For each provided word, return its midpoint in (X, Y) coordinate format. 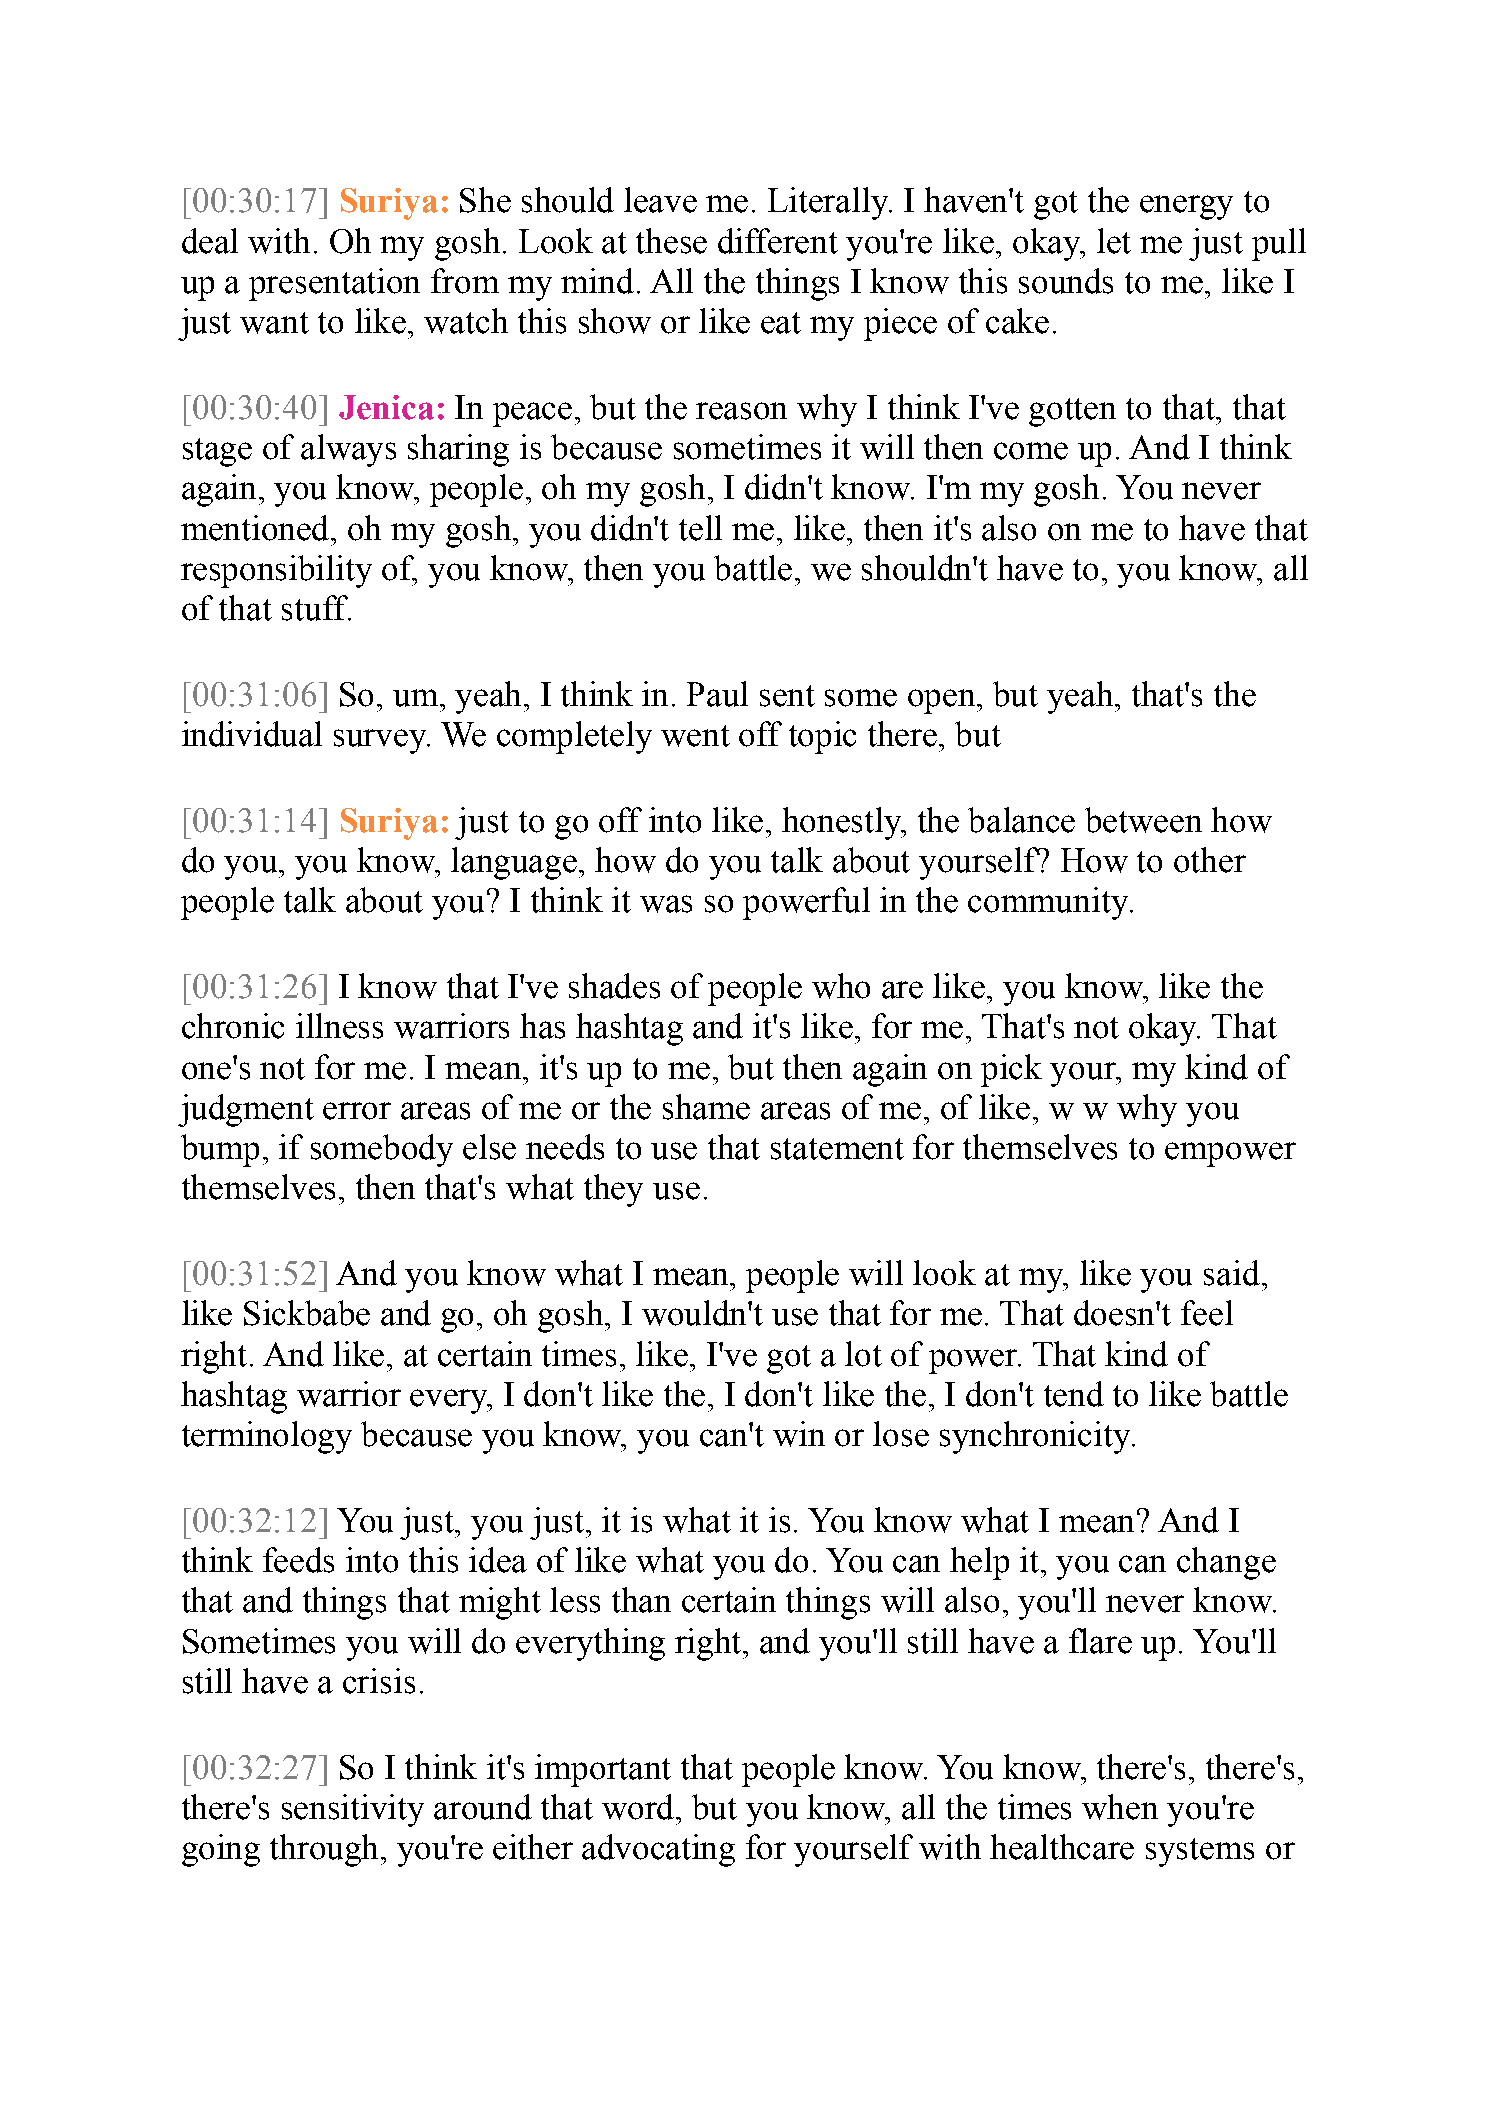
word (640, 1807)
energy (1186, 207)
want (274, 323)
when (1120, 1807)
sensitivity (353, 1810)
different (778, 241)
